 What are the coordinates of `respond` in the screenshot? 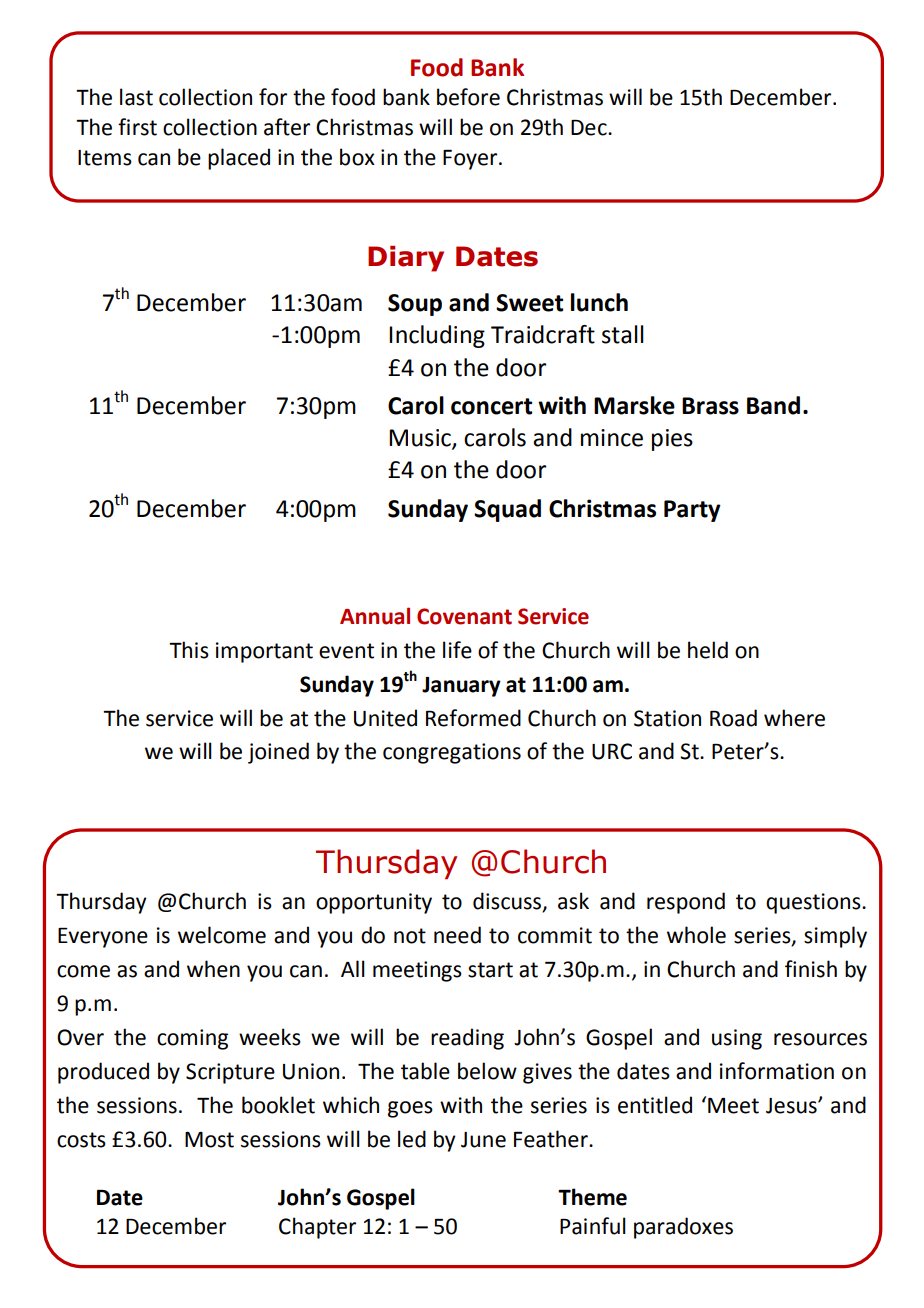 It's located at (686, 903).
